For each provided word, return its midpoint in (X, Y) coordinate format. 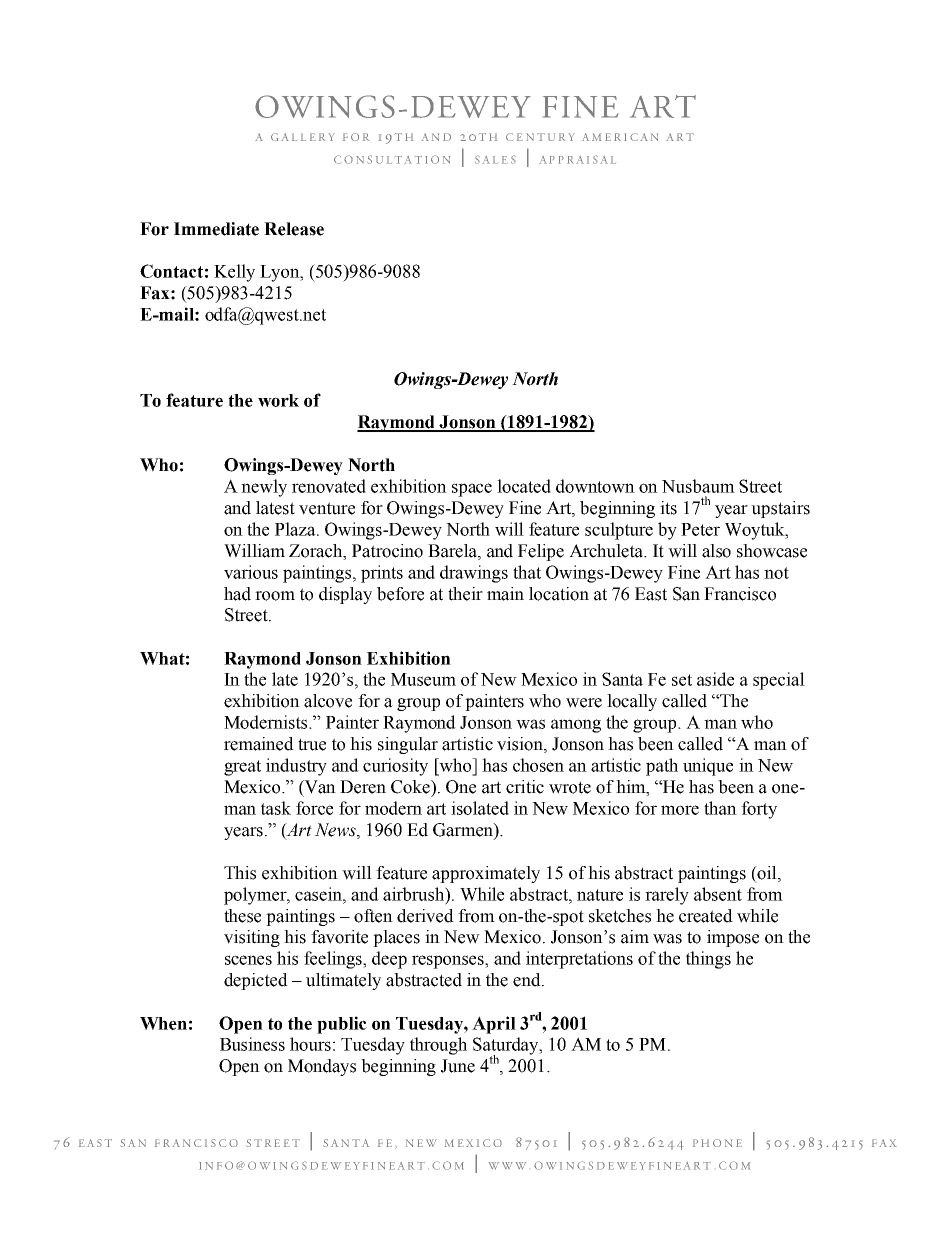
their (465, 594)
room (275, 596)
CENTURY (540, 137)
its (668, 508)
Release (294, 229)
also (716, 551)
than (720, 808)
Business (252, 1044)
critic (525, 787)
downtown (595, 486)
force (314, 808)
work (278, 400)
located (524, 486)
